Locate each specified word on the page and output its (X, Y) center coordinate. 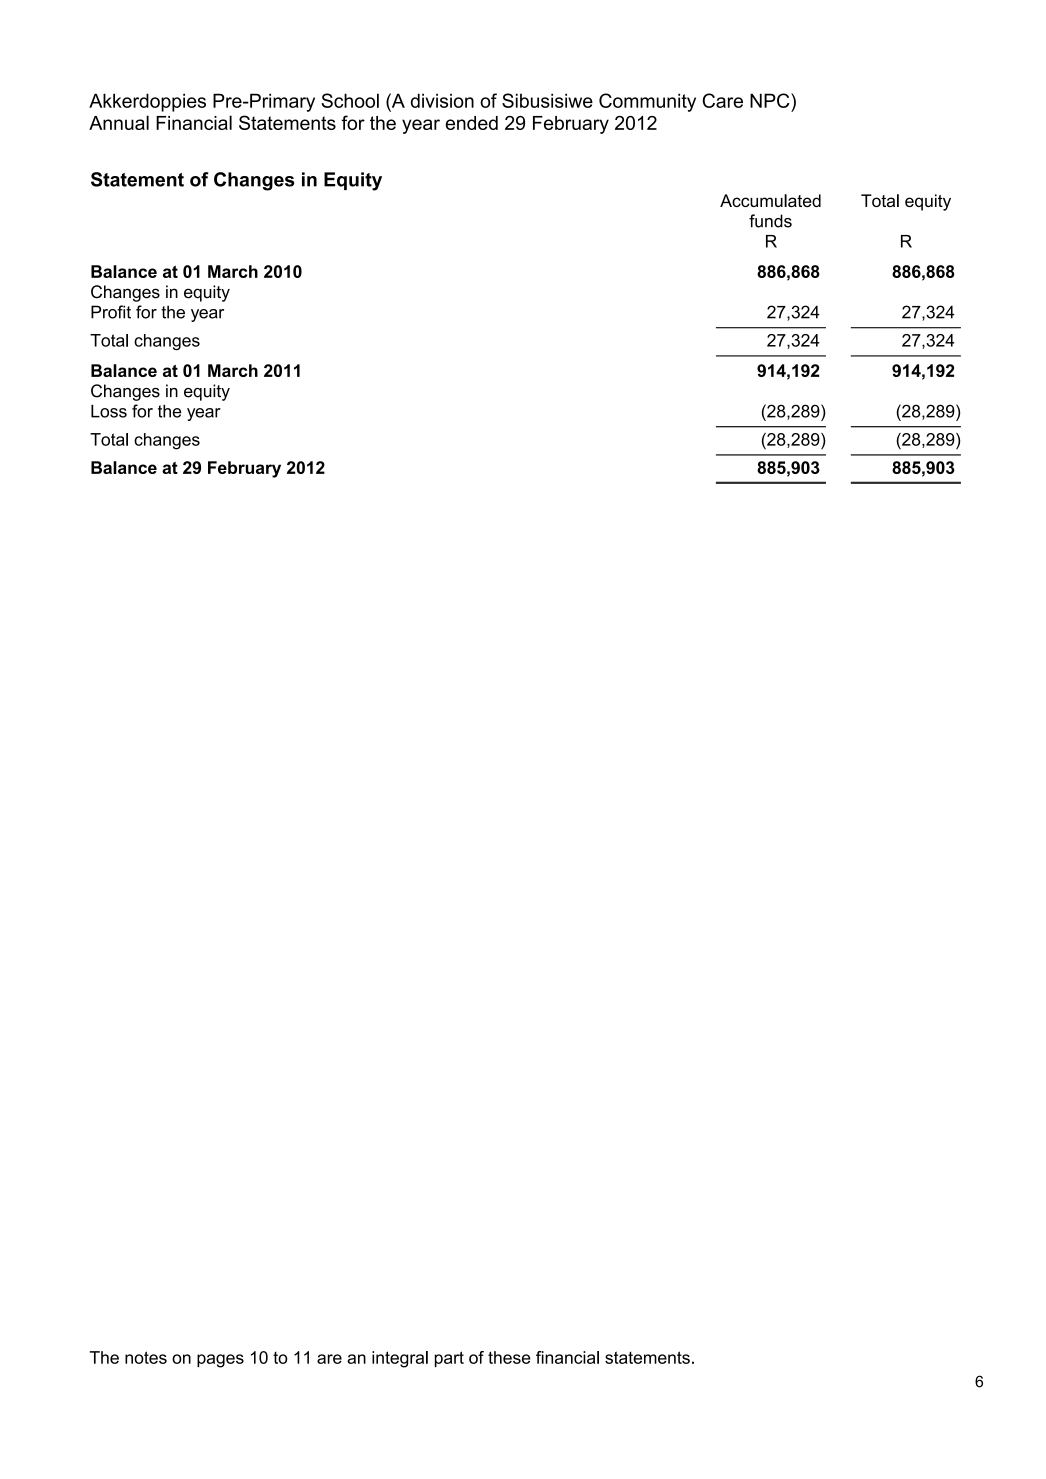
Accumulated (770, 200)
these (509, 1357)
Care (722, 100)
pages (220, 1361)
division (442, 100)
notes (146, 1357)
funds (770, 221)
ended (471, 123)
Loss (109, 411)
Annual (119, 122)
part (449, 1359)
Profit (111, 312)
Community (647, 102)
